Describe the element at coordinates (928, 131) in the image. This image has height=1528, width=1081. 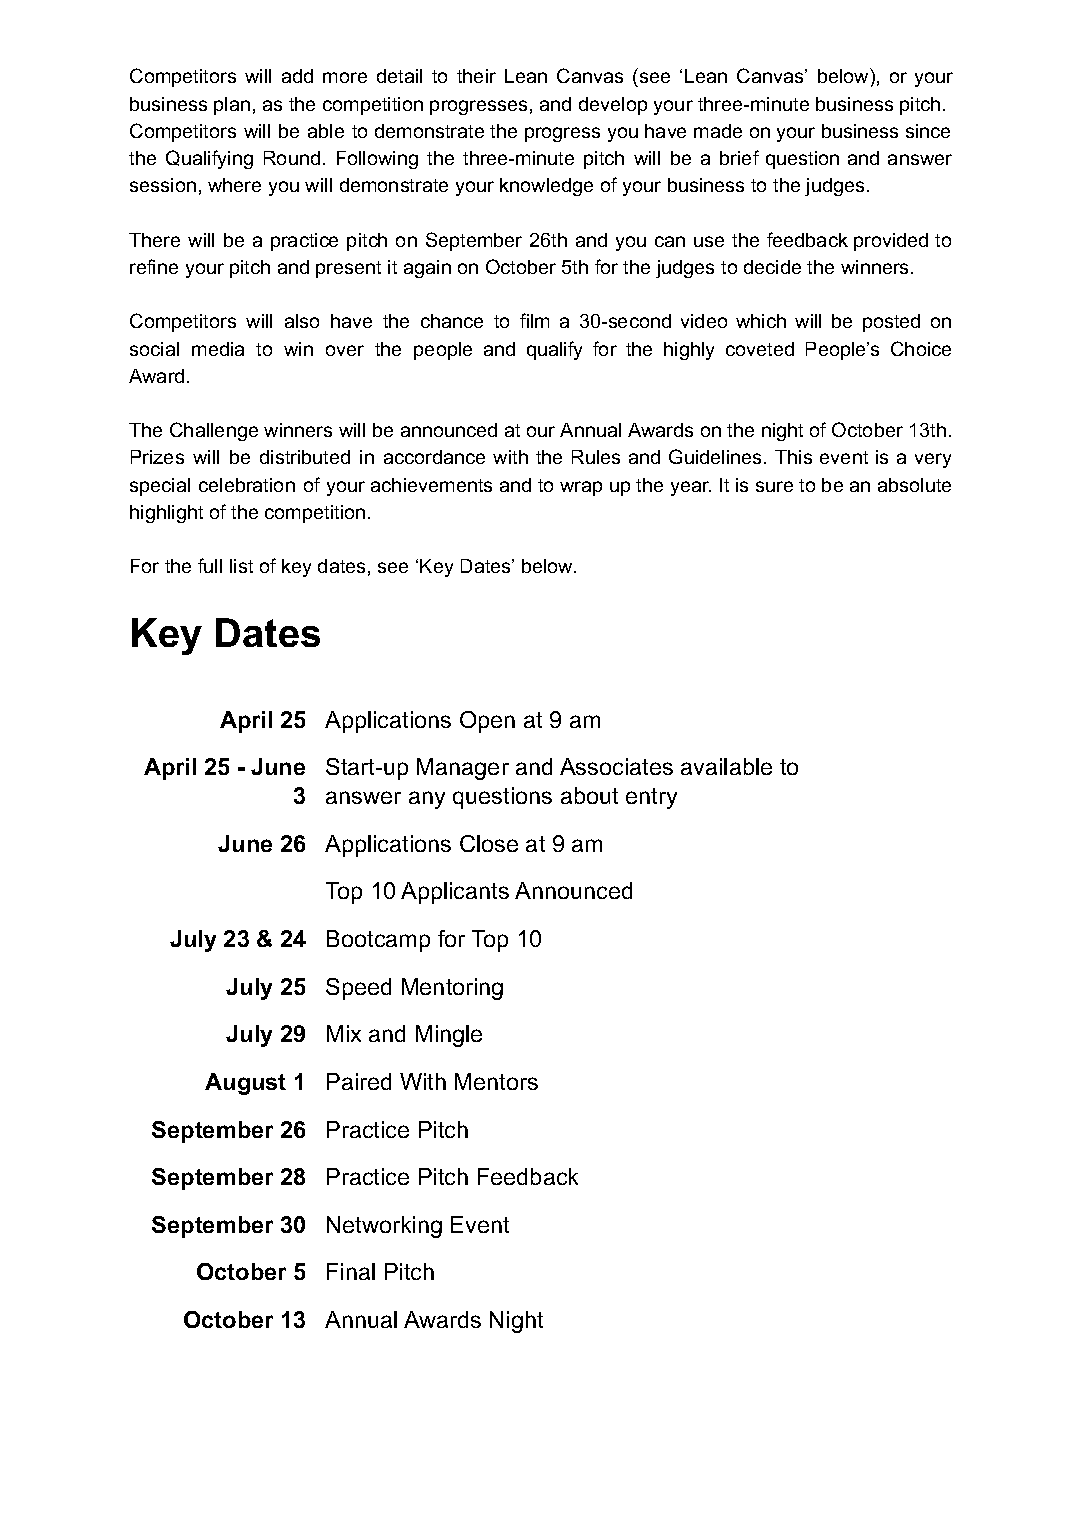
I see `since` at that location.
